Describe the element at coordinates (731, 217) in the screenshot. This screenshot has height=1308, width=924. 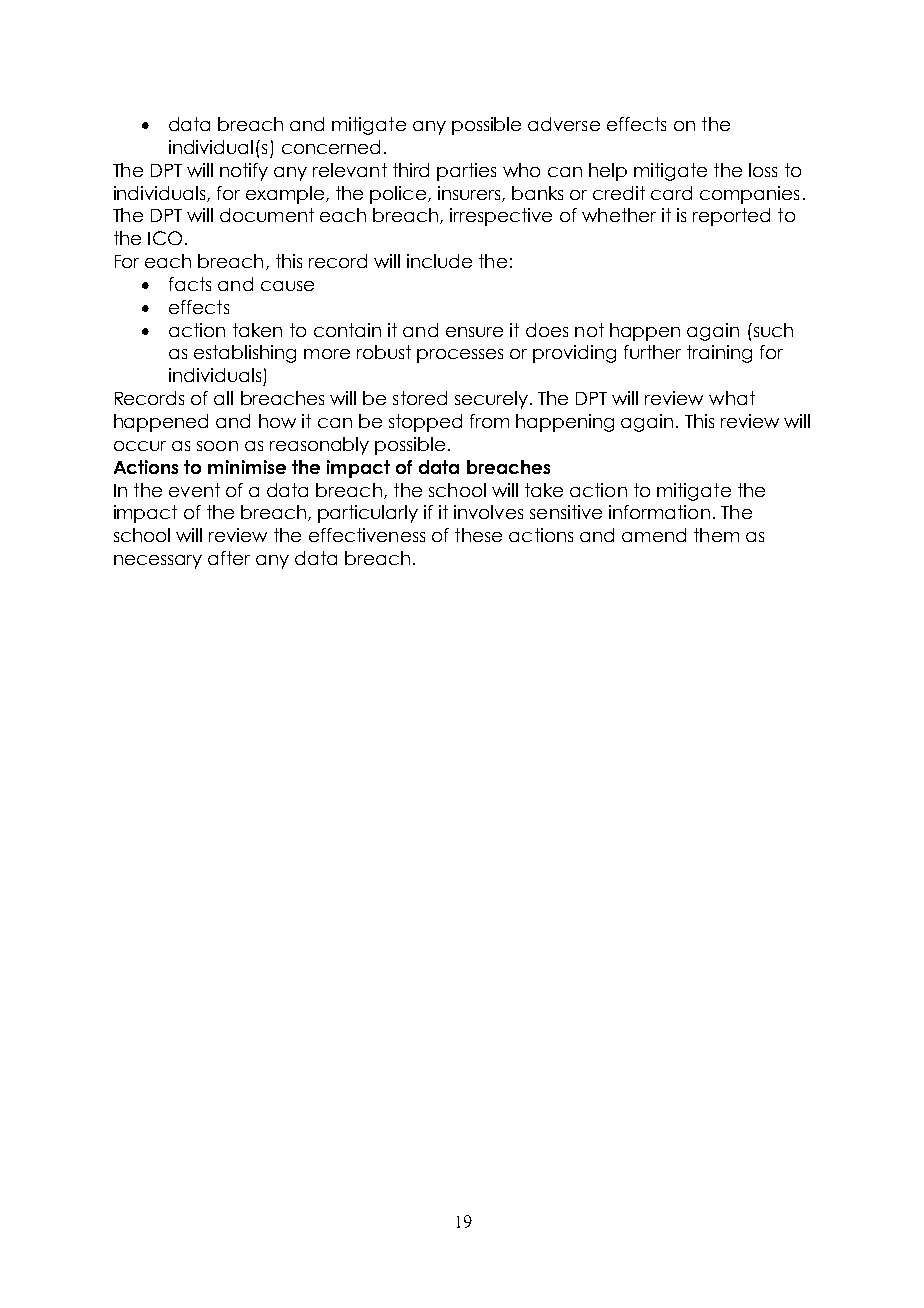
I see `reported` at that location.
